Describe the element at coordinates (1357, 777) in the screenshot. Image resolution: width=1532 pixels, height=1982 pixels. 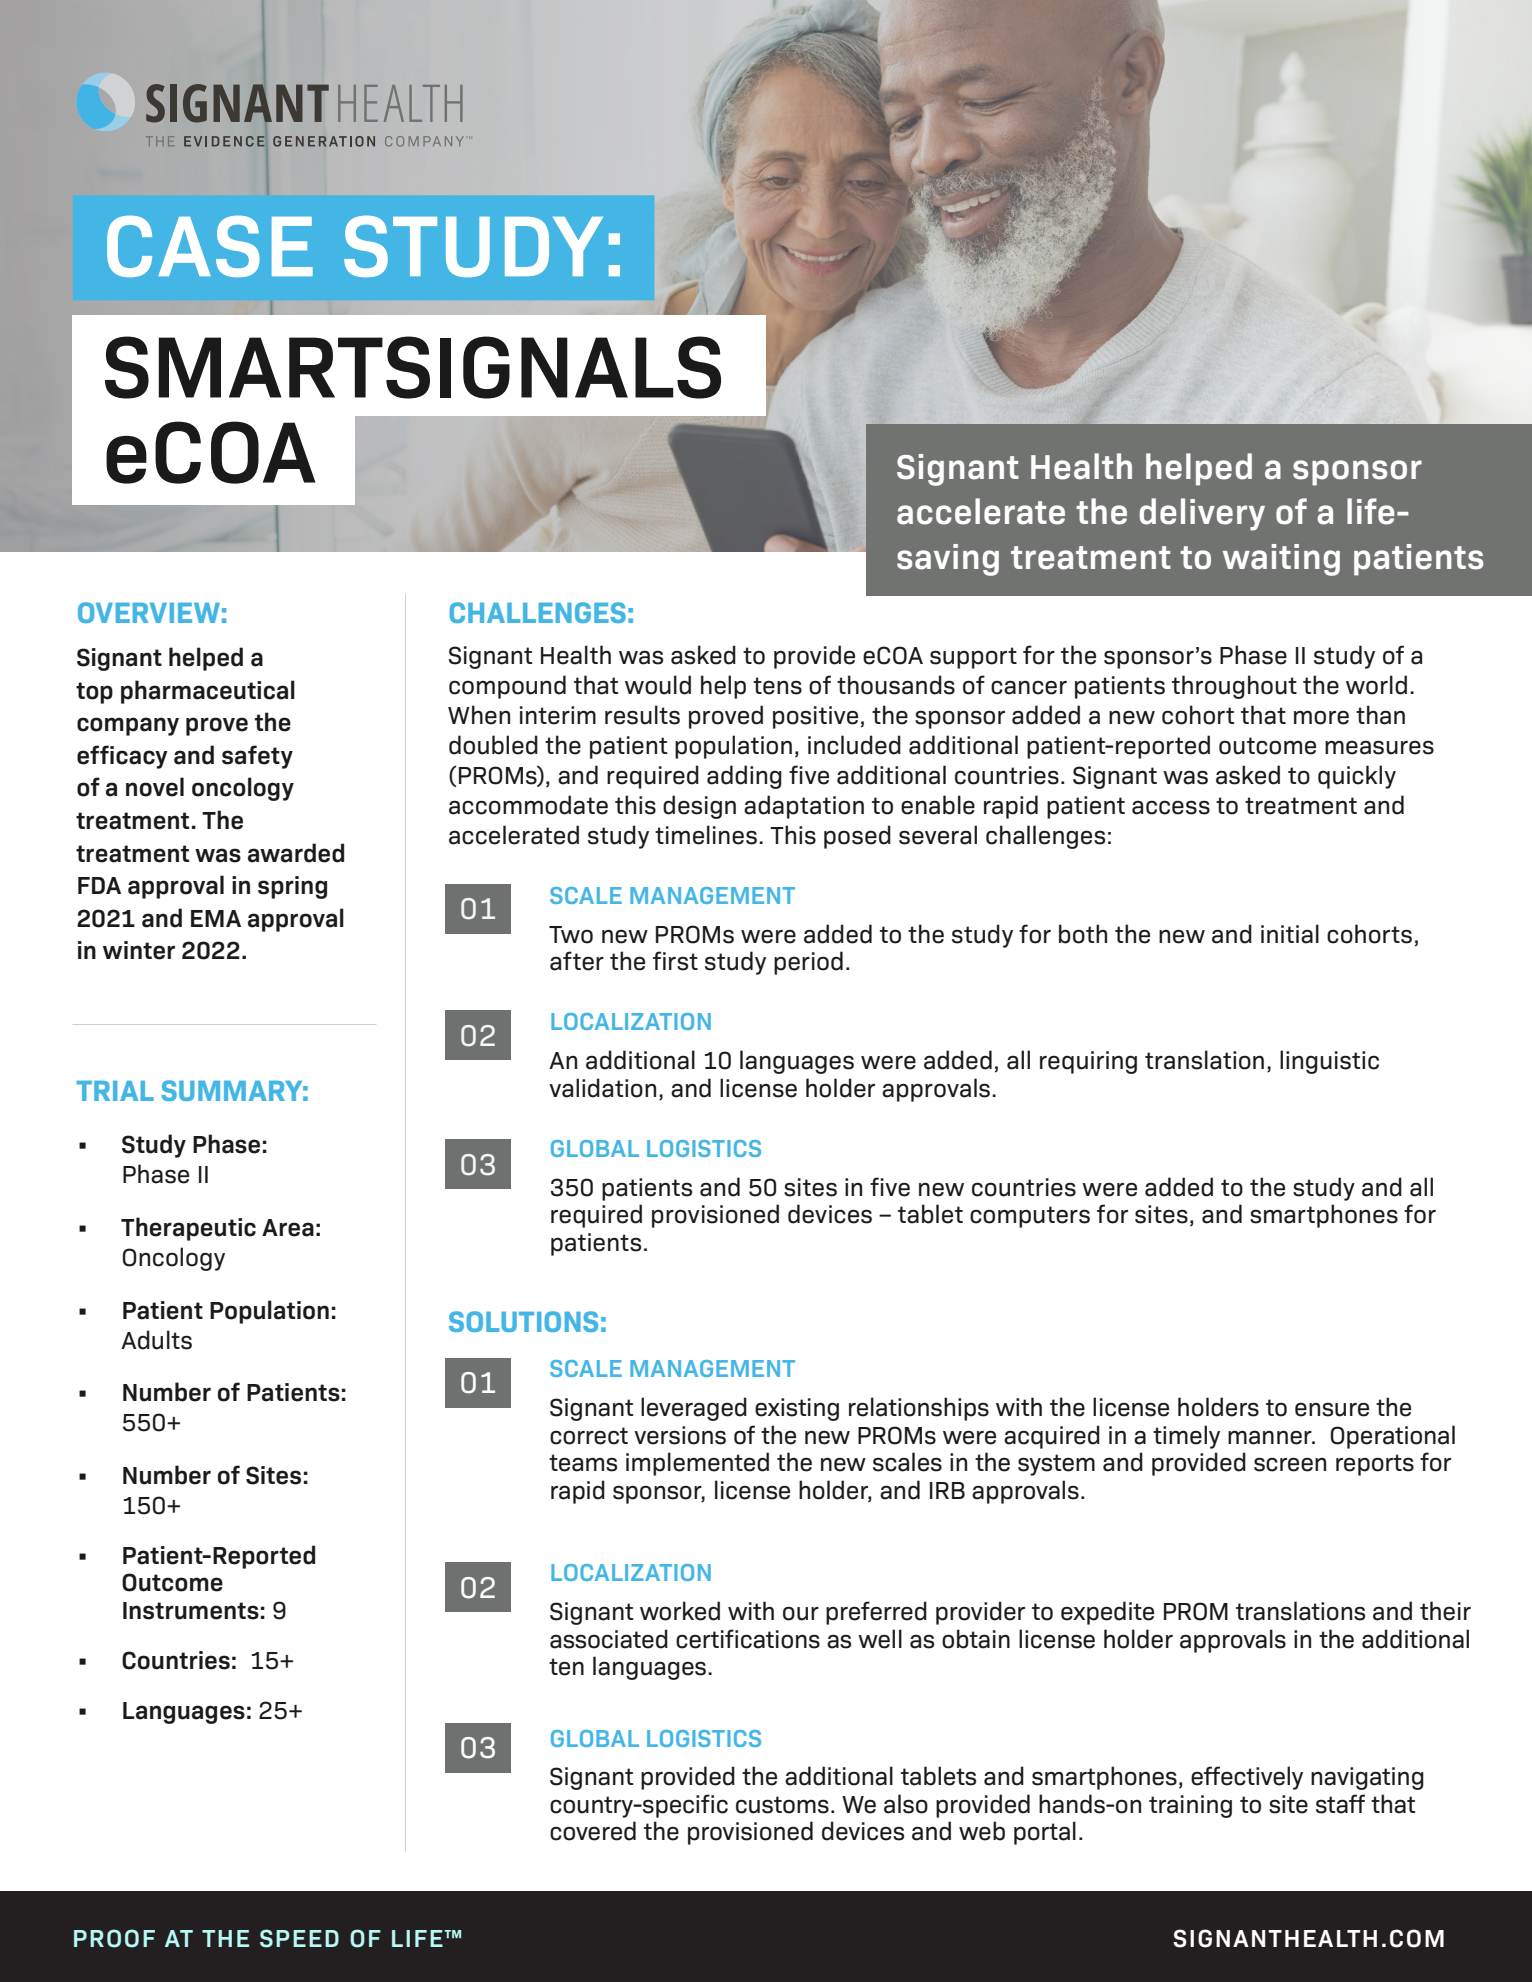
I see `quickly` at that location.
